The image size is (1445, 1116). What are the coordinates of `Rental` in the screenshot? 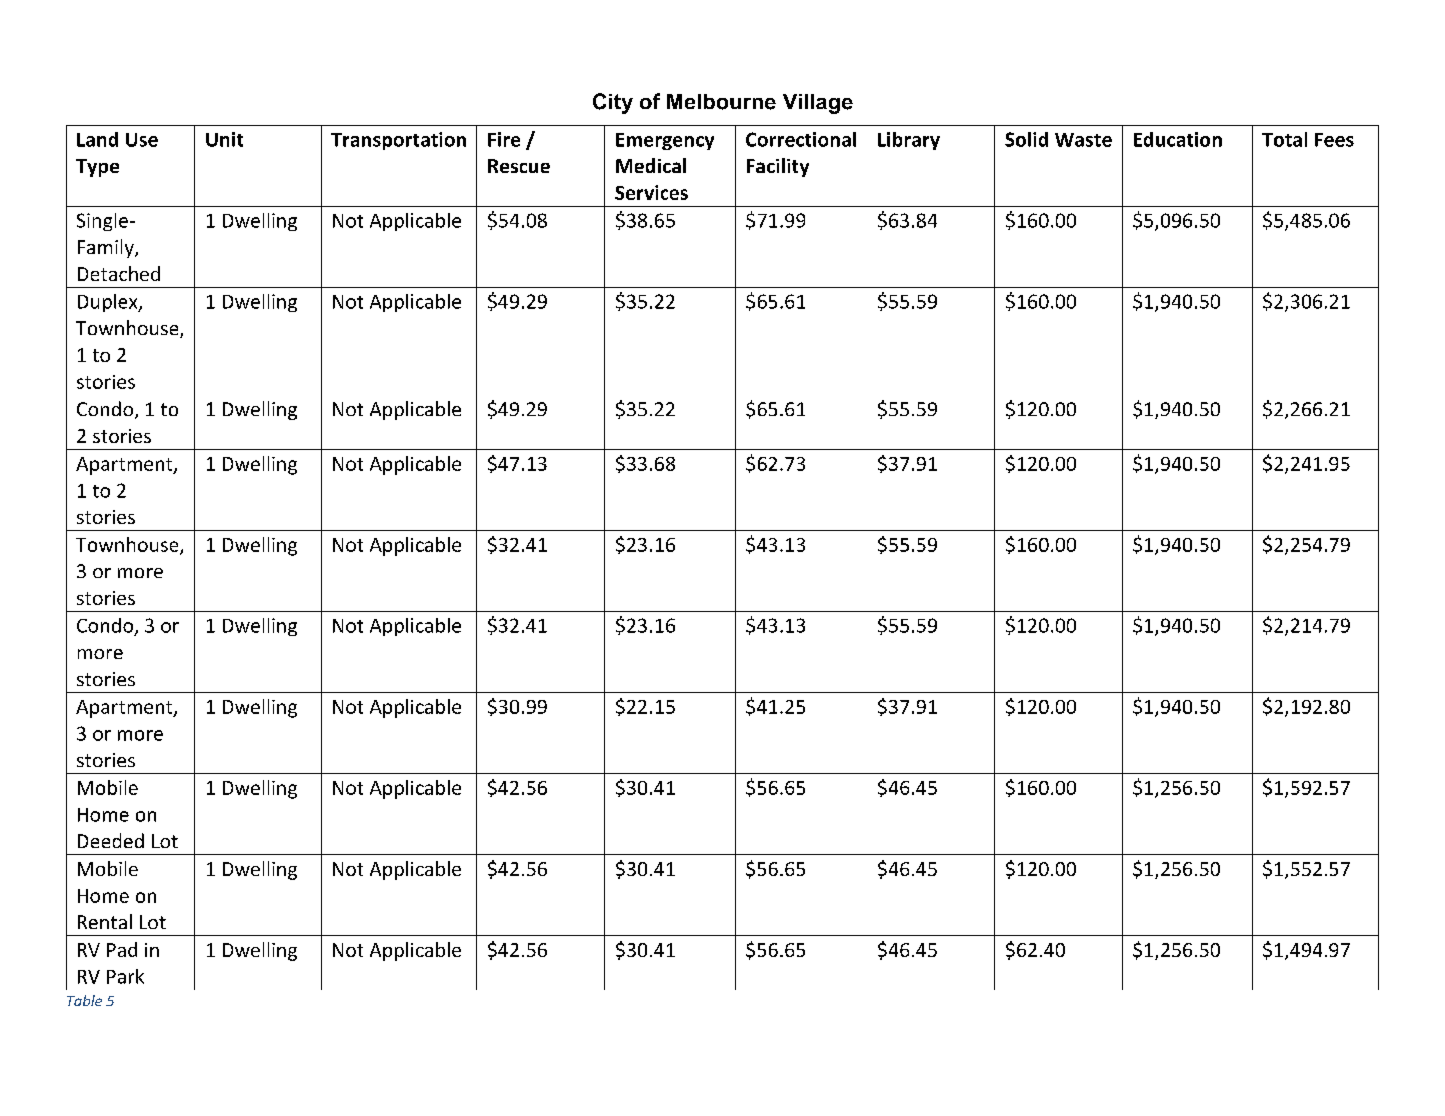 It's located at (105, 921).
